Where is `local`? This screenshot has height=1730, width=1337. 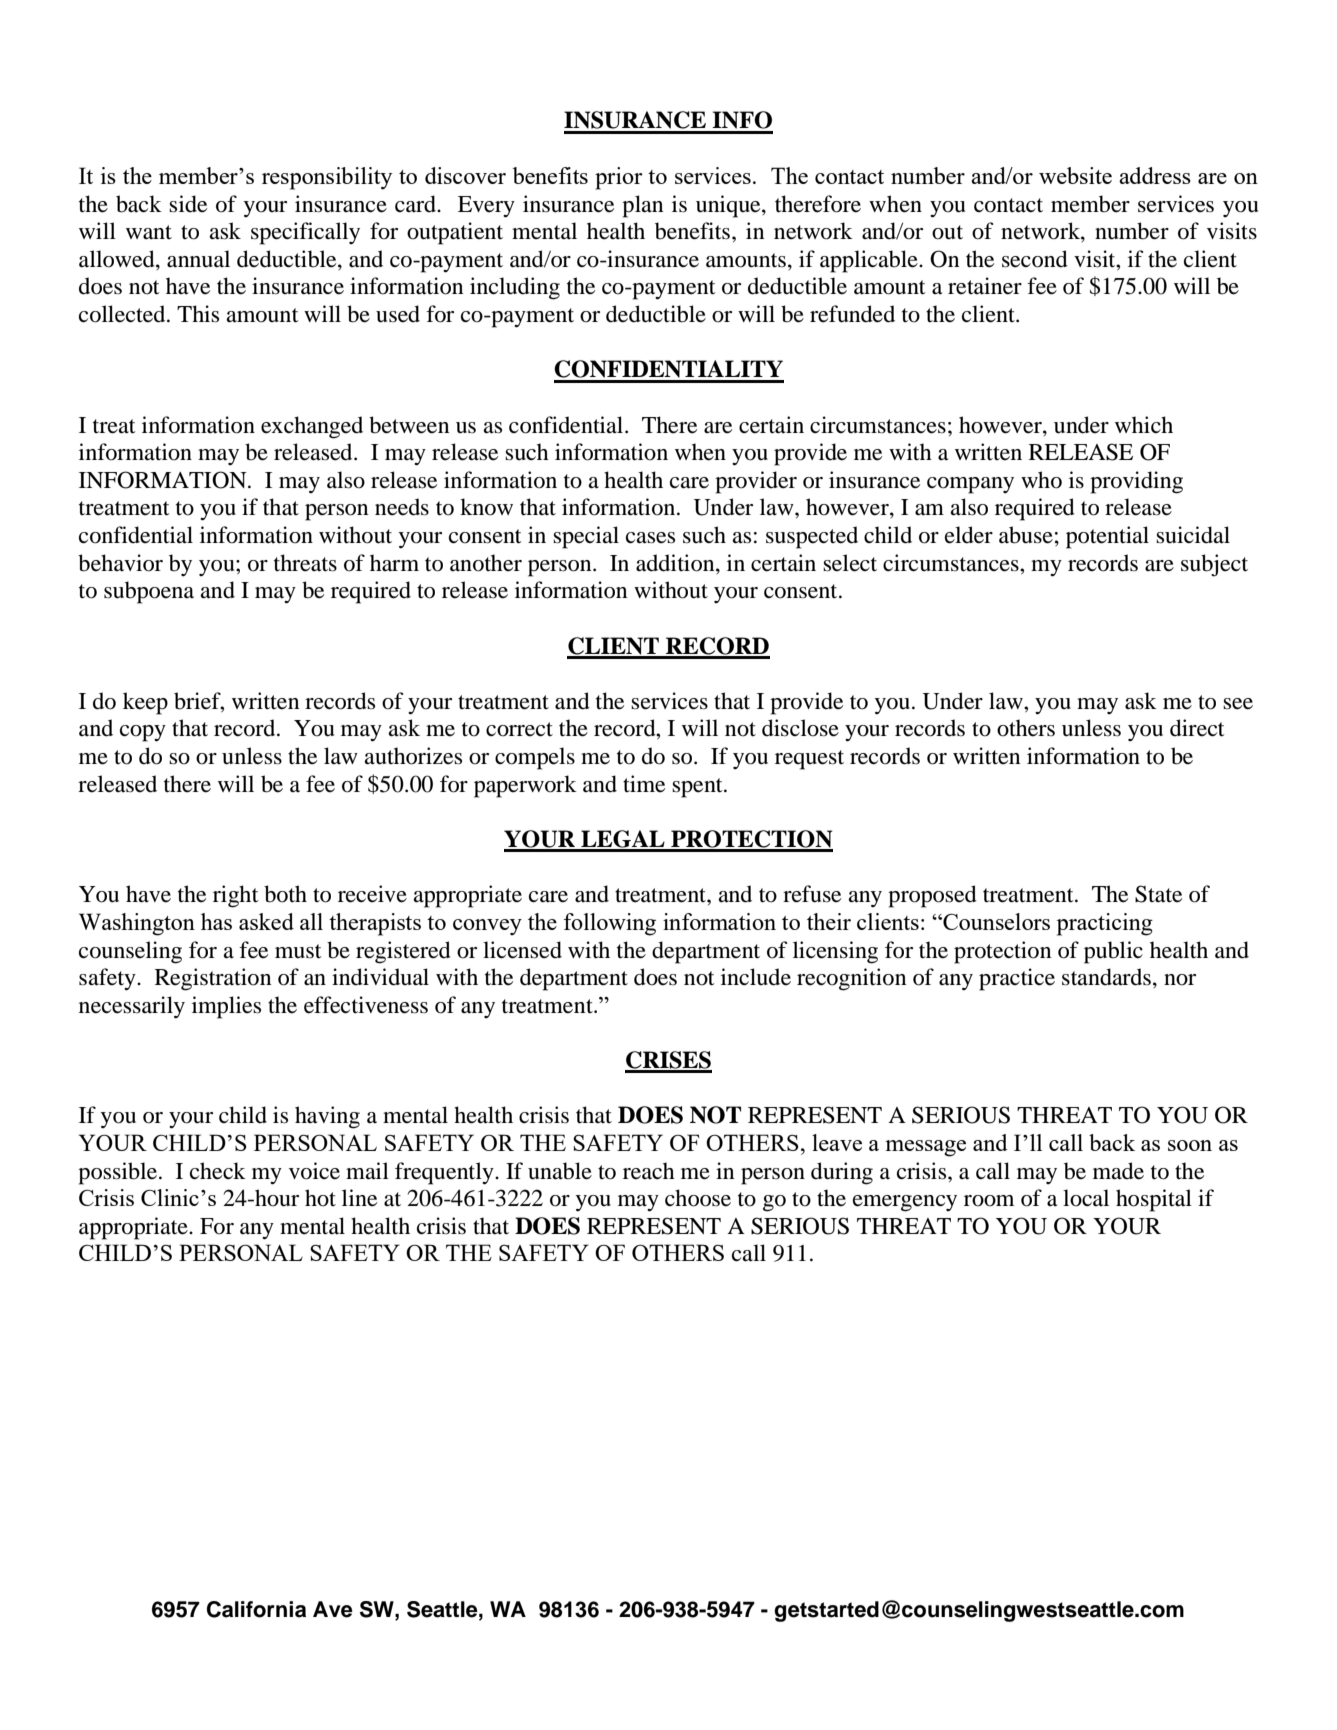 local is located at coordinates (1086, 1198).
